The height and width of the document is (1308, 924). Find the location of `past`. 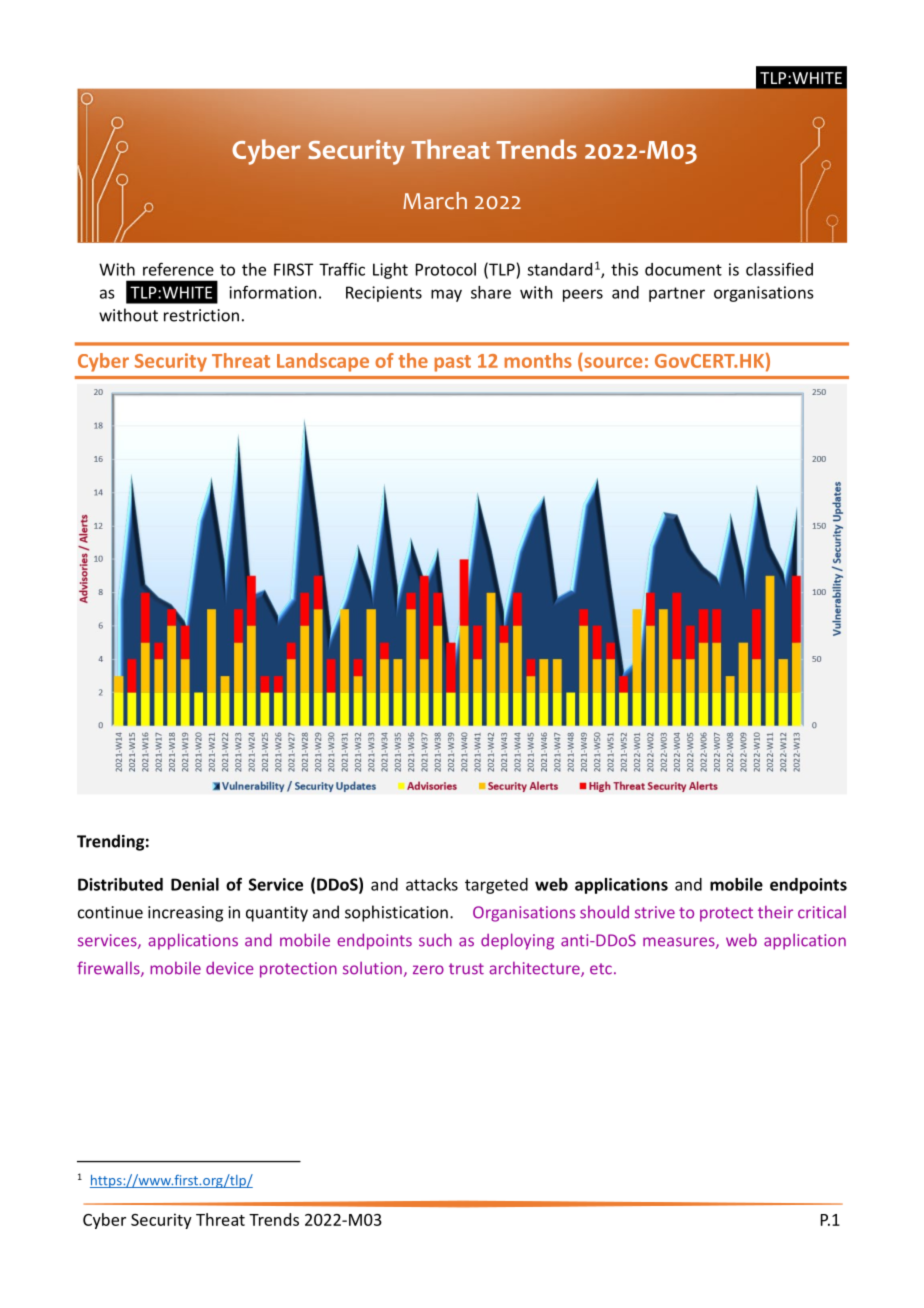

past is located at coordinates (453, 363).
